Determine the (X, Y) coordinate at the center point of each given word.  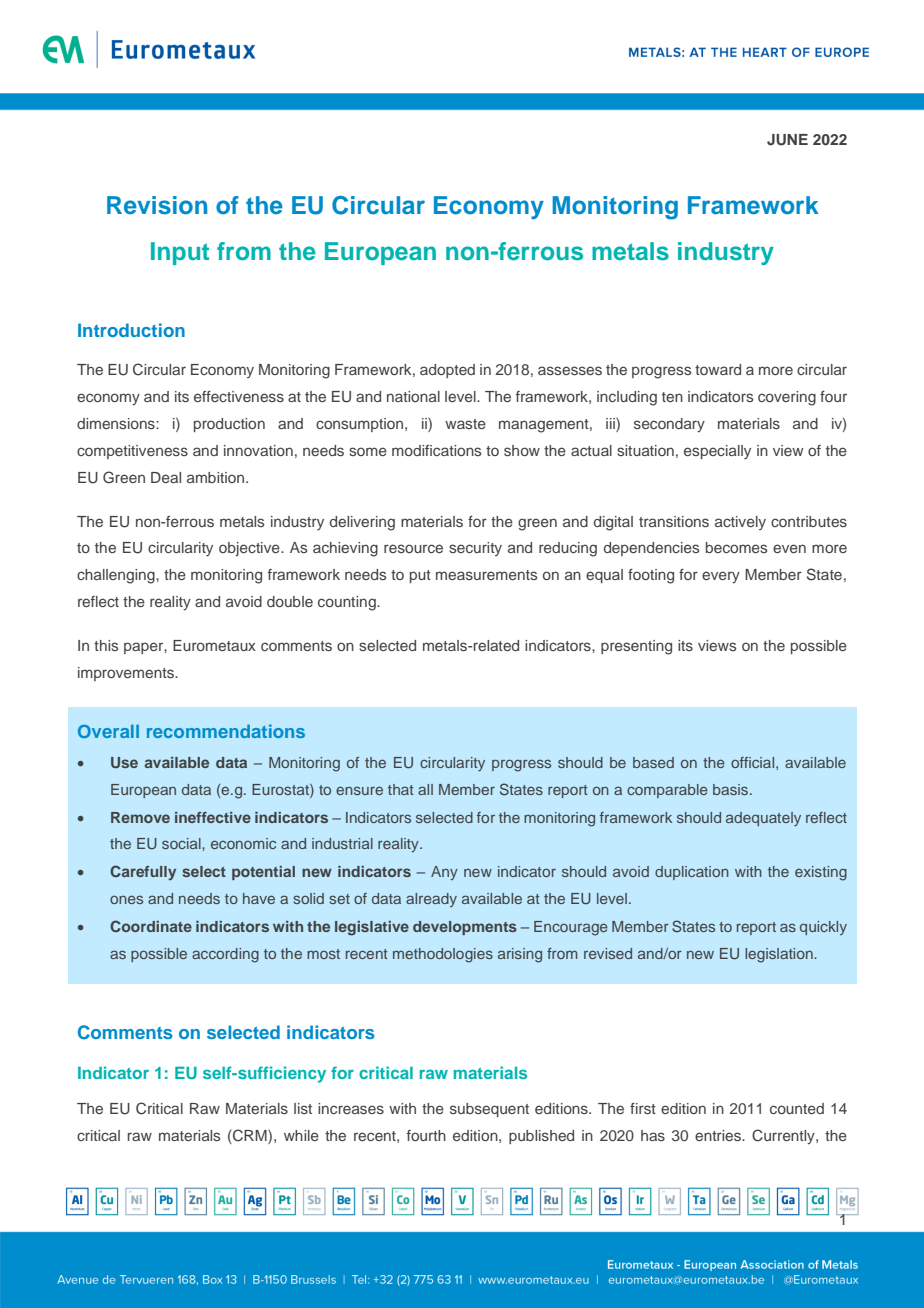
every (721, 577)
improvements (127, 674)
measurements (486, 575)
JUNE (787, 140)
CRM (250, 1136)
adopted (447, 371)
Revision (157, 205)
